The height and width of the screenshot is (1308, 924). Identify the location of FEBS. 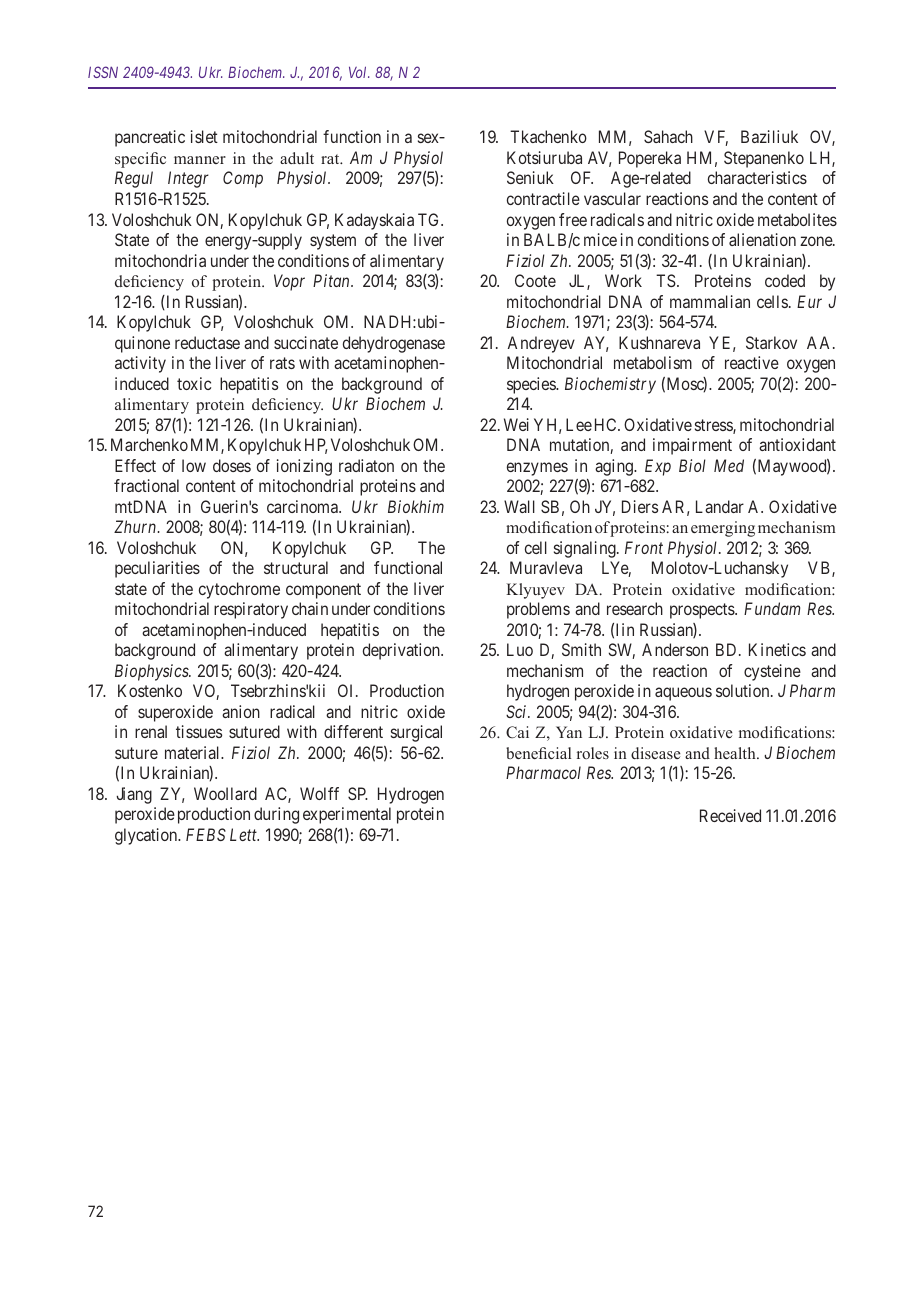
(206, 834).
